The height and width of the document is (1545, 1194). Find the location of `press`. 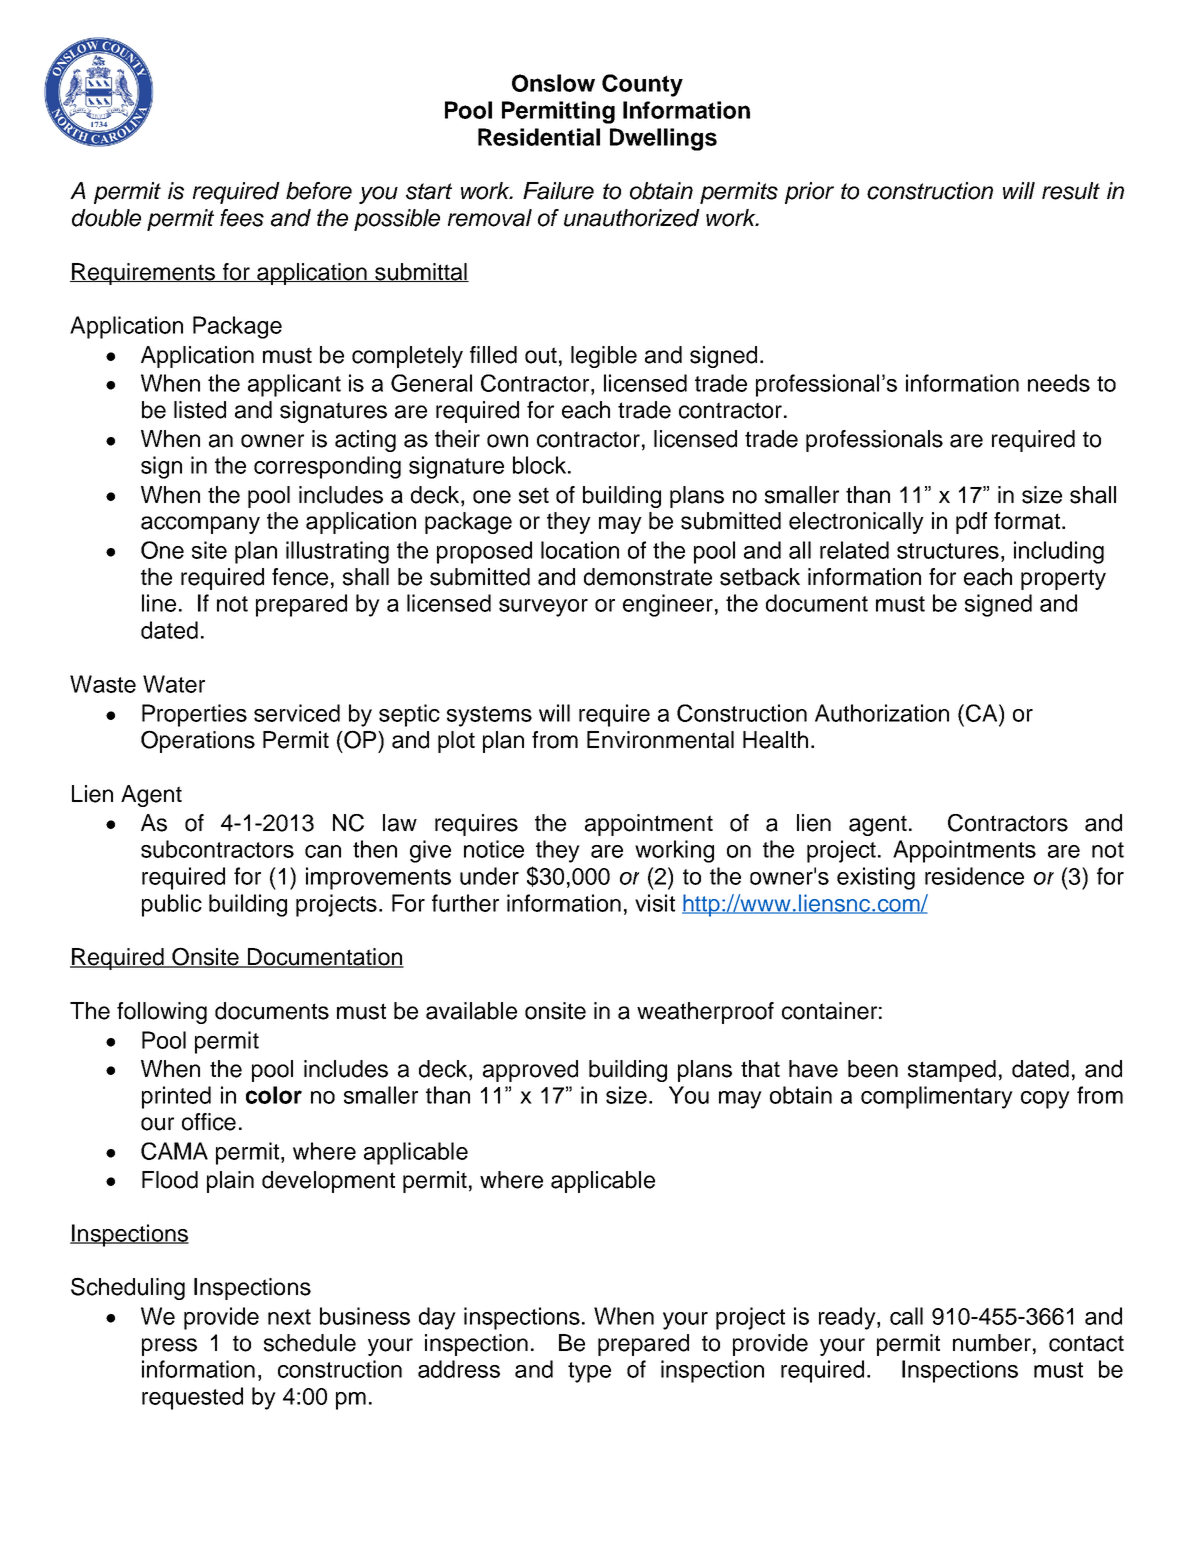

press is located at coordinates (169, 1347).
